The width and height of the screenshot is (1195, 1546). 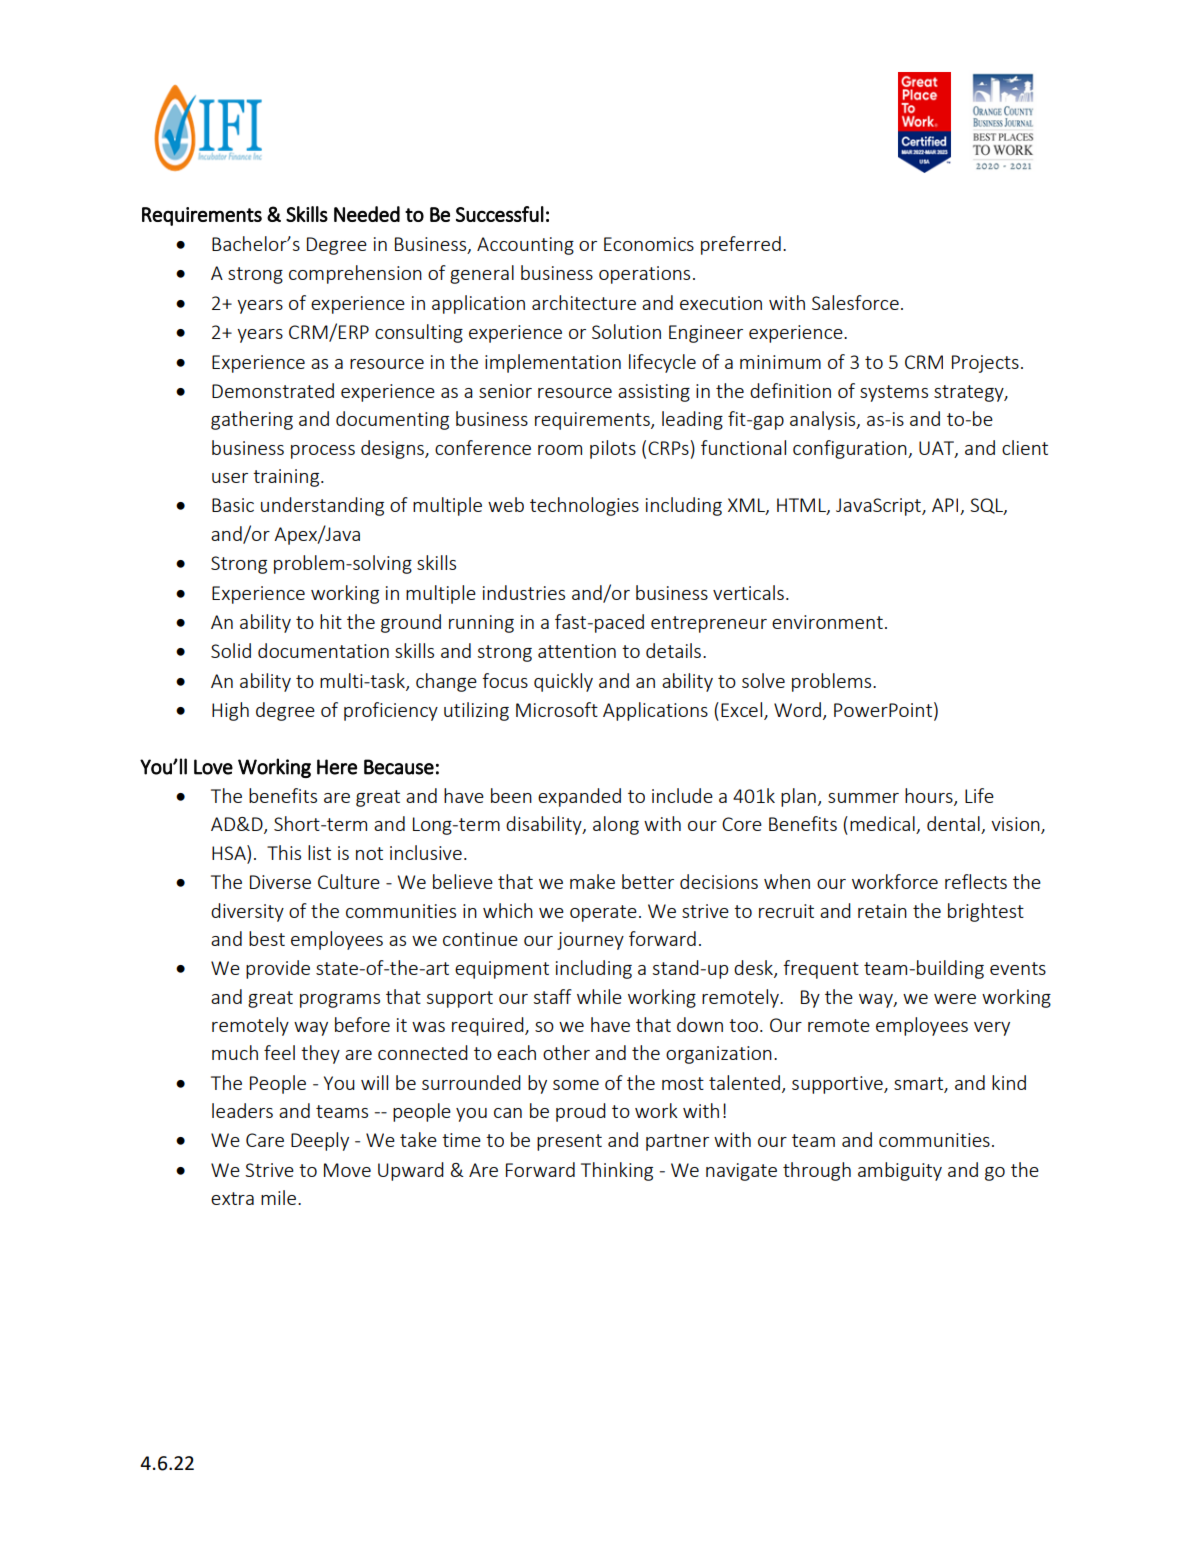 What do you see at coordinates (355, 274) in the screenshot?
I see `comprehension` at bounding box center [355, 274].
